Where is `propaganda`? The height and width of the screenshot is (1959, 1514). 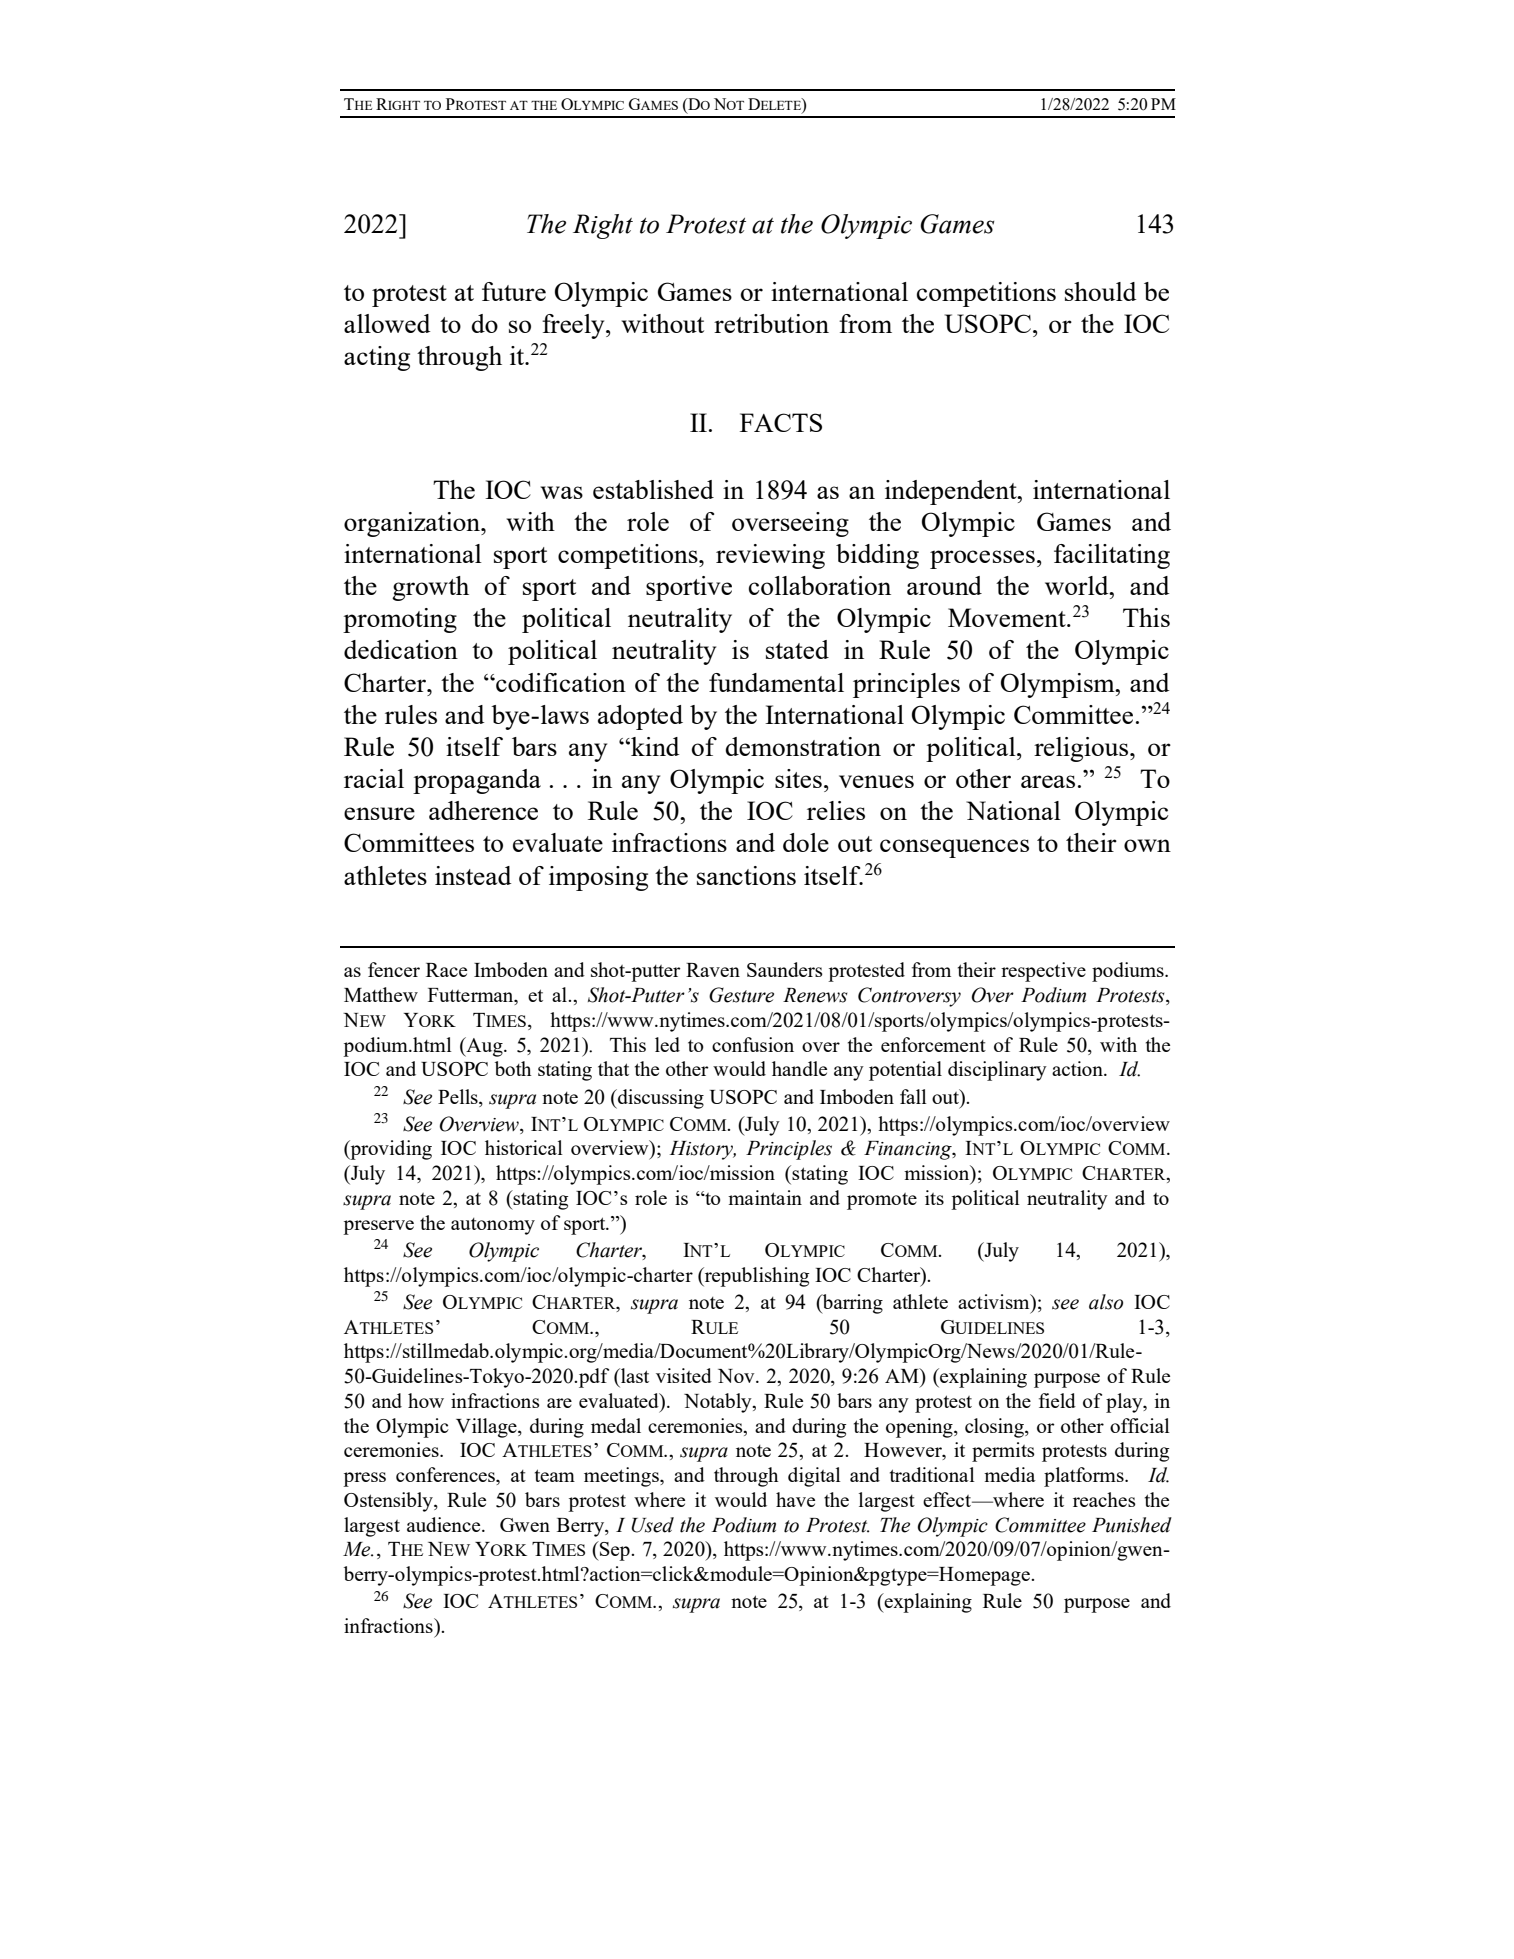 propaganda is located at coordinates (477, 781).
